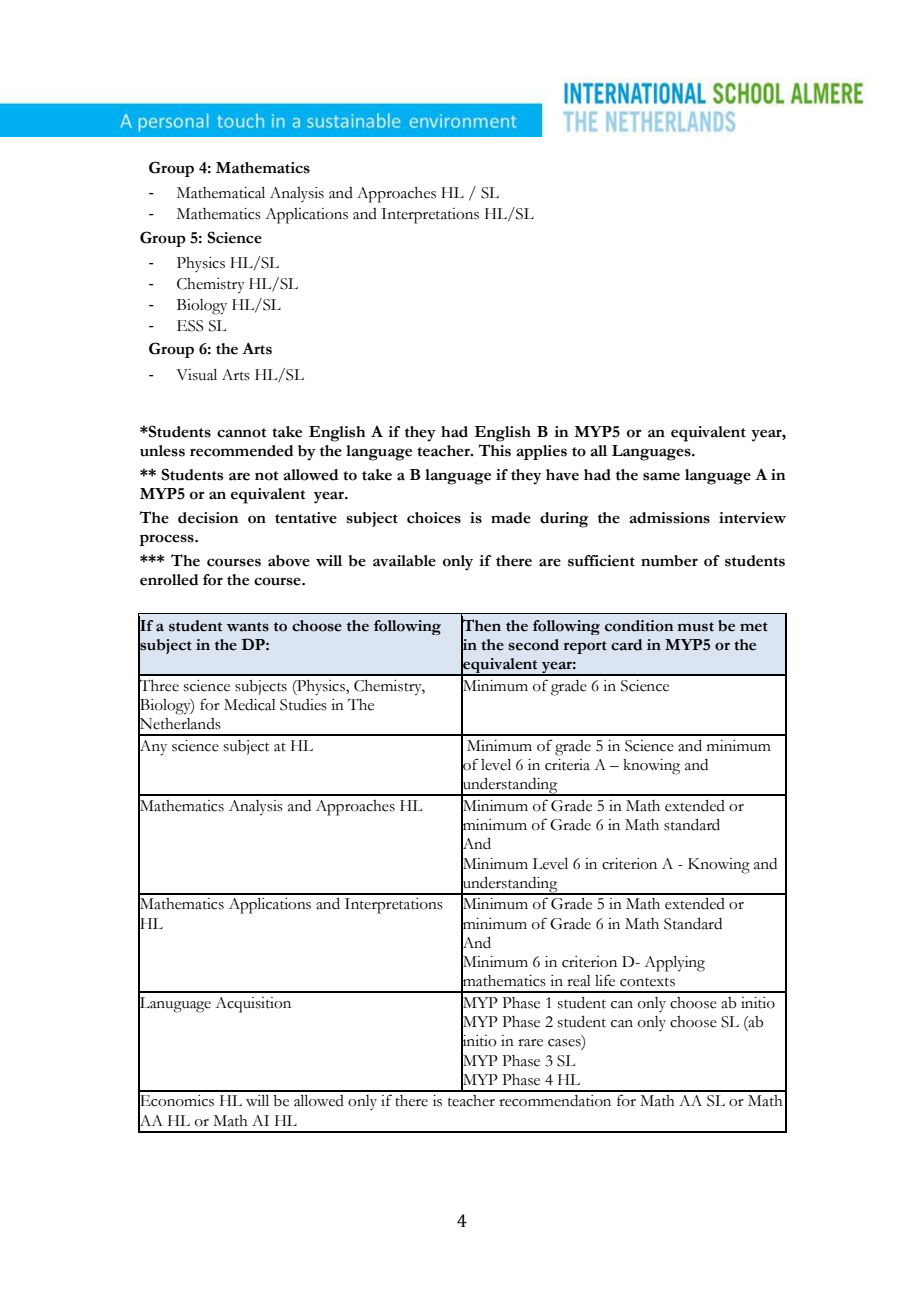 This screenshot has width=924, height=1309. What do you see at coordinates (626, 645) in the screenshot?
I see `card` at bounding box center [626, 645].
